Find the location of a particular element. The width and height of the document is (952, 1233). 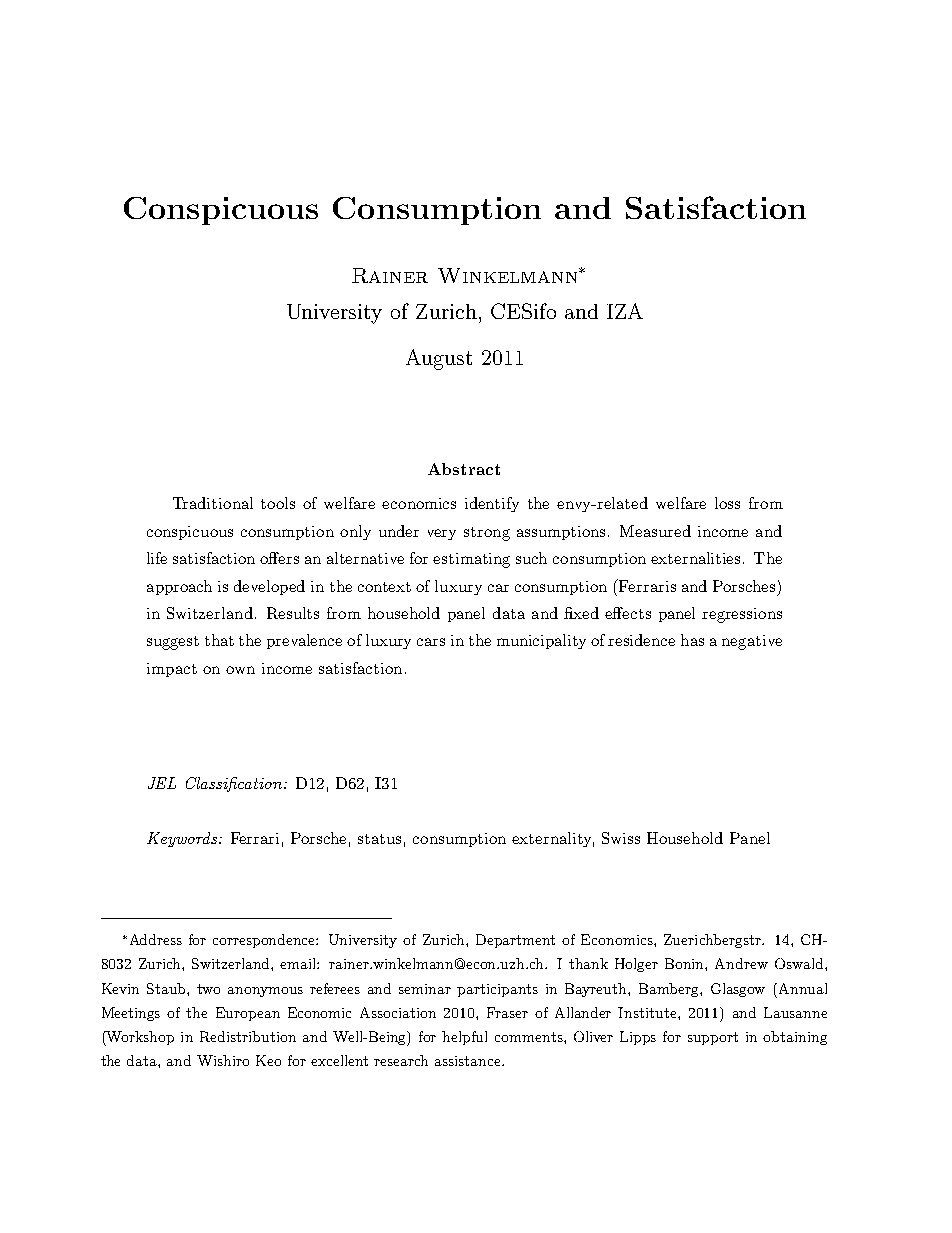

Classification is located at coordinates (235, 784).
